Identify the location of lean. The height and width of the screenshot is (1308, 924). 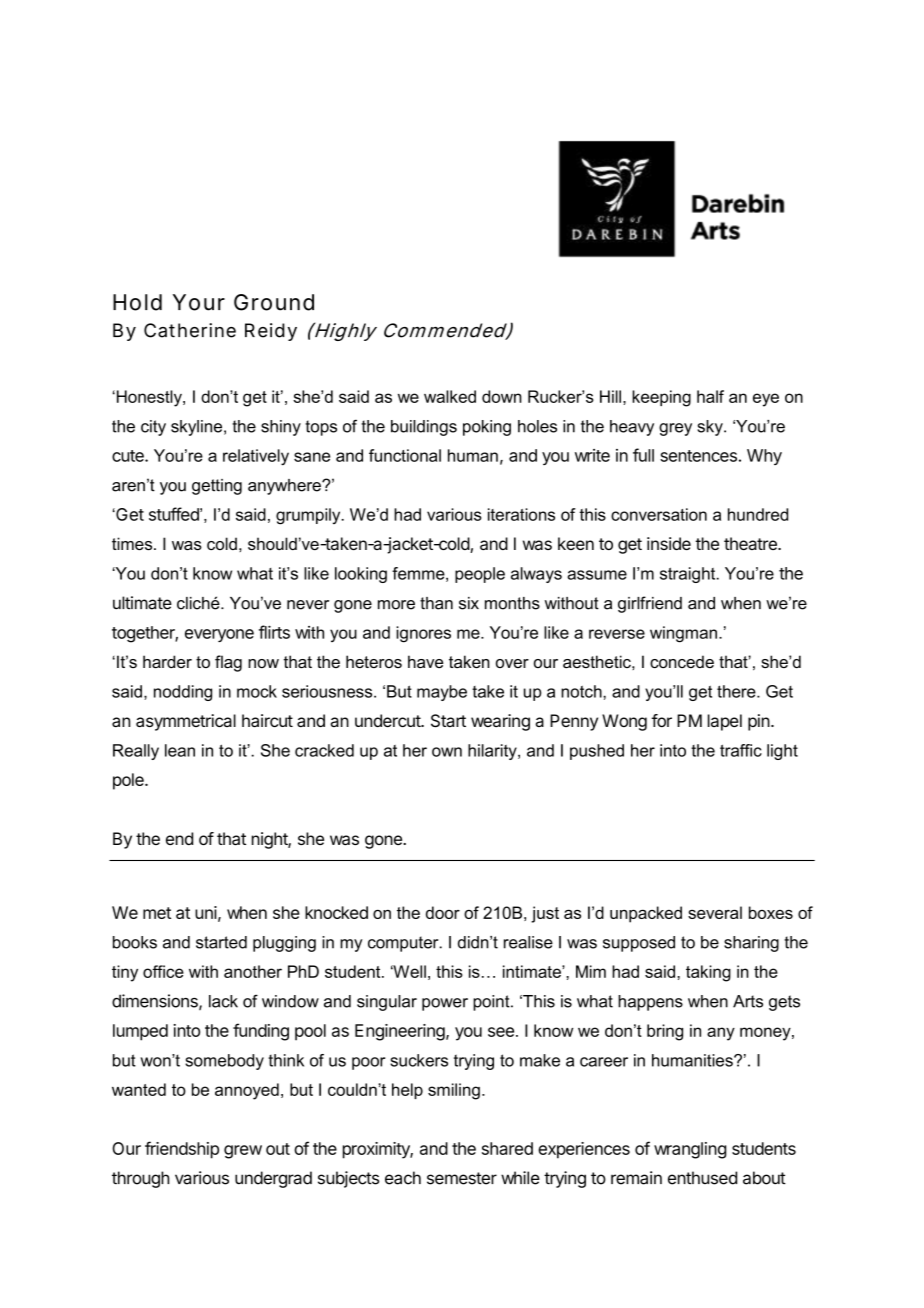
(180, 750).
